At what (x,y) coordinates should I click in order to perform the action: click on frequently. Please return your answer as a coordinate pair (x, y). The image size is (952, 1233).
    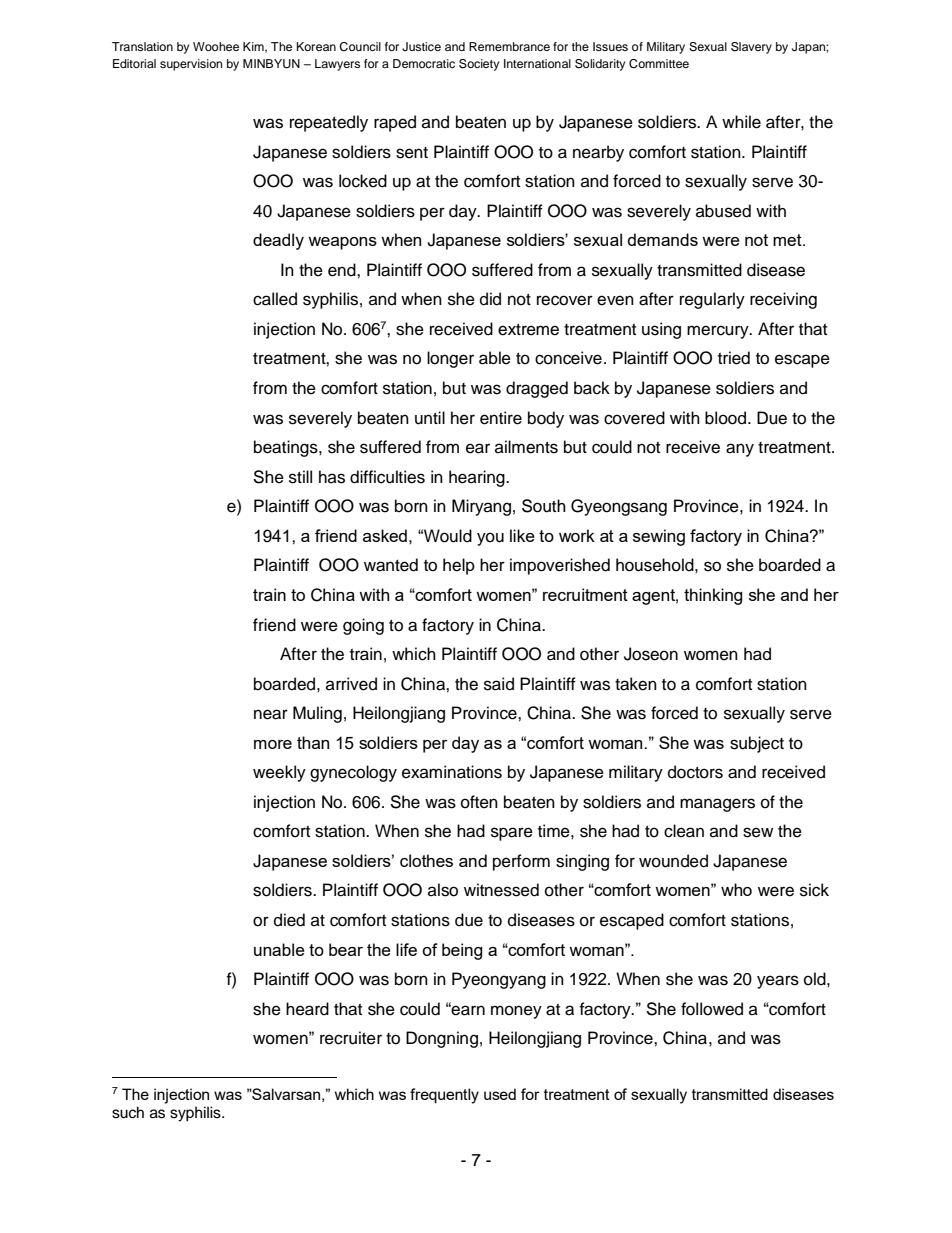
    Looking at the image, I should click on (444, 1096).
